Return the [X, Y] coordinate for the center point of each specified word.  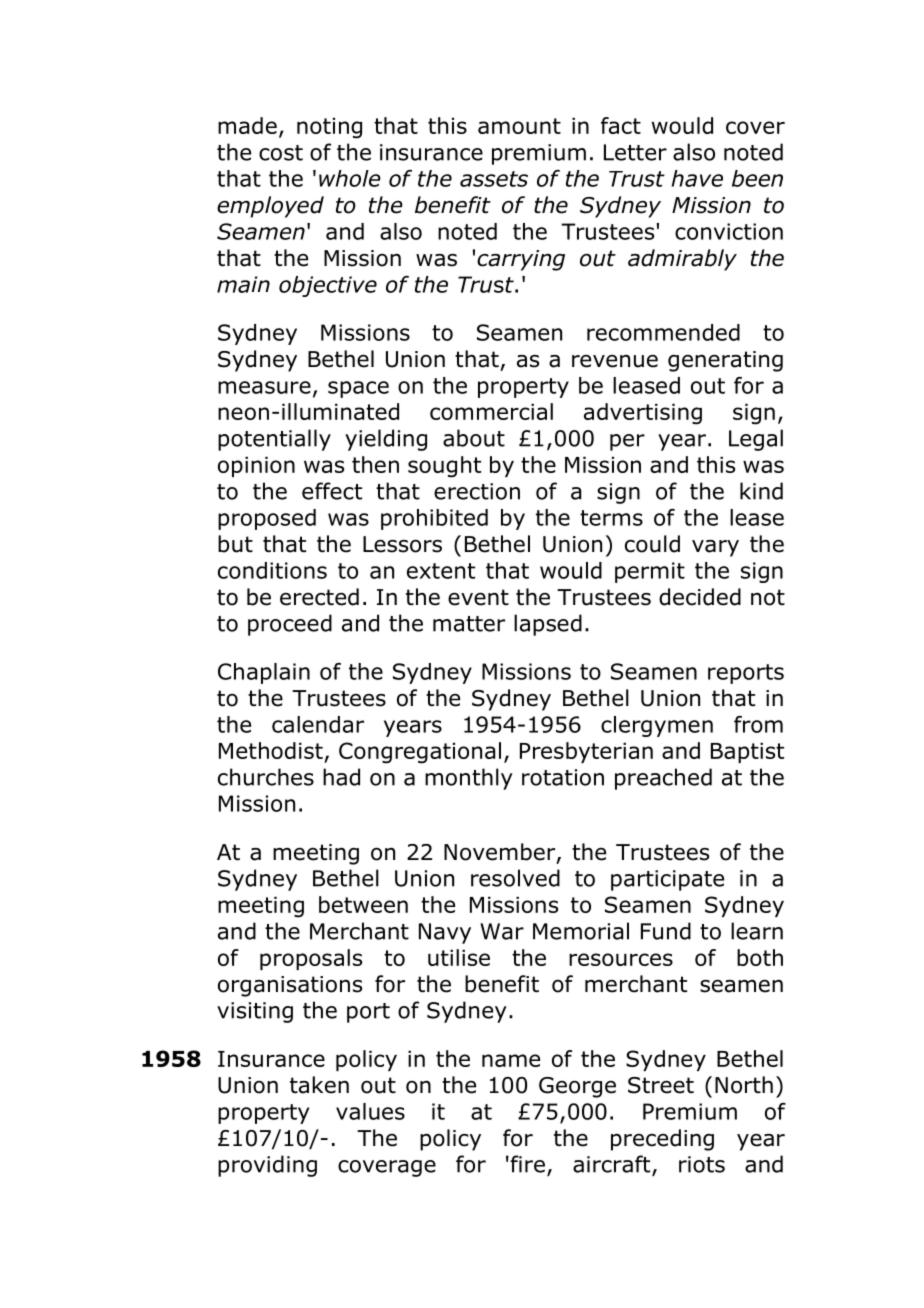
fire [526, 1164]
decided [700, 597]
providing [267, 1166]
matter [469, 624]
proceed [290, 625]
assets [494, 179]
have [697, 178]
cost [281, 153]
